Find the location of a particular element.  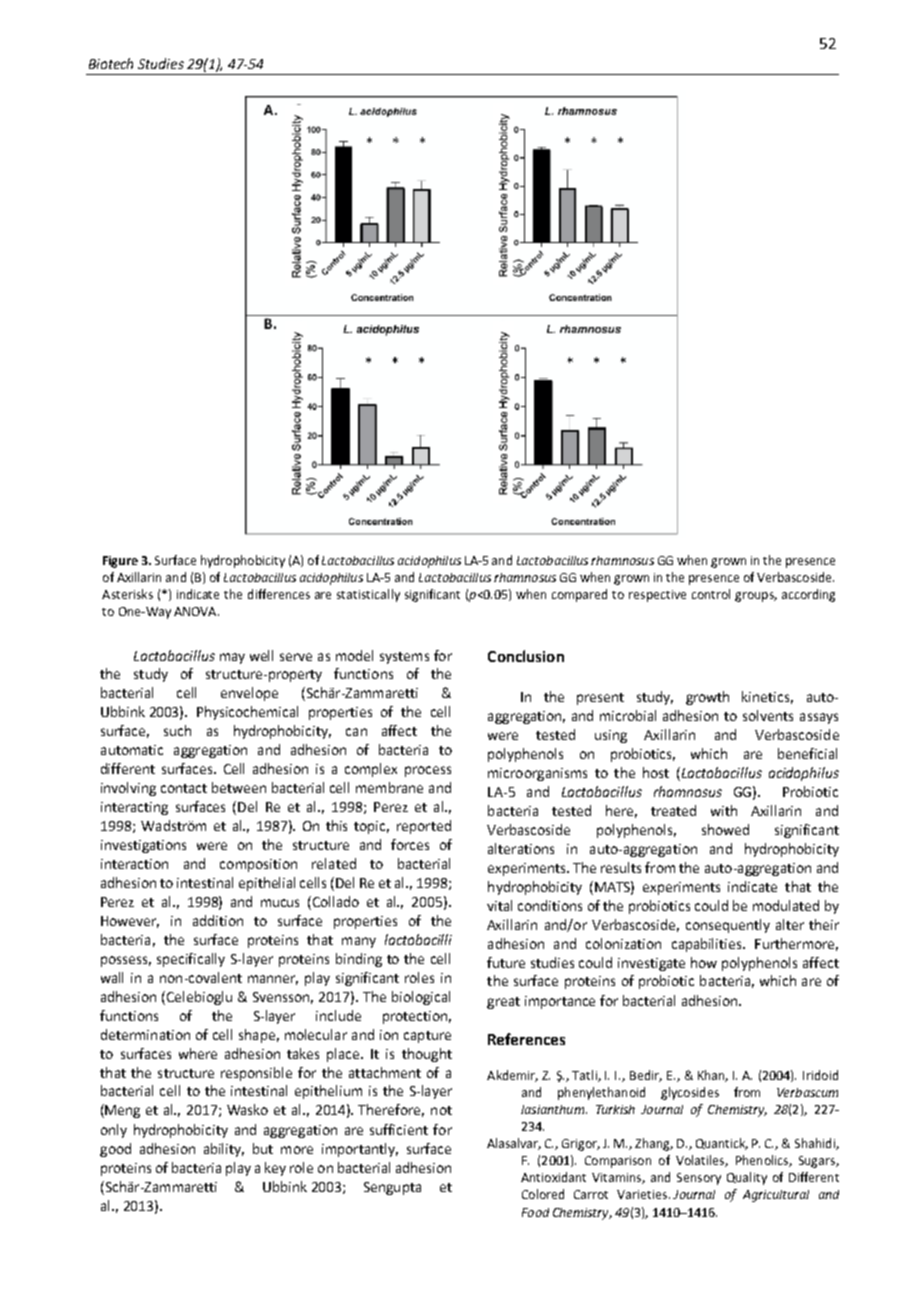

Biotech is located at coordinates (111, 63).
